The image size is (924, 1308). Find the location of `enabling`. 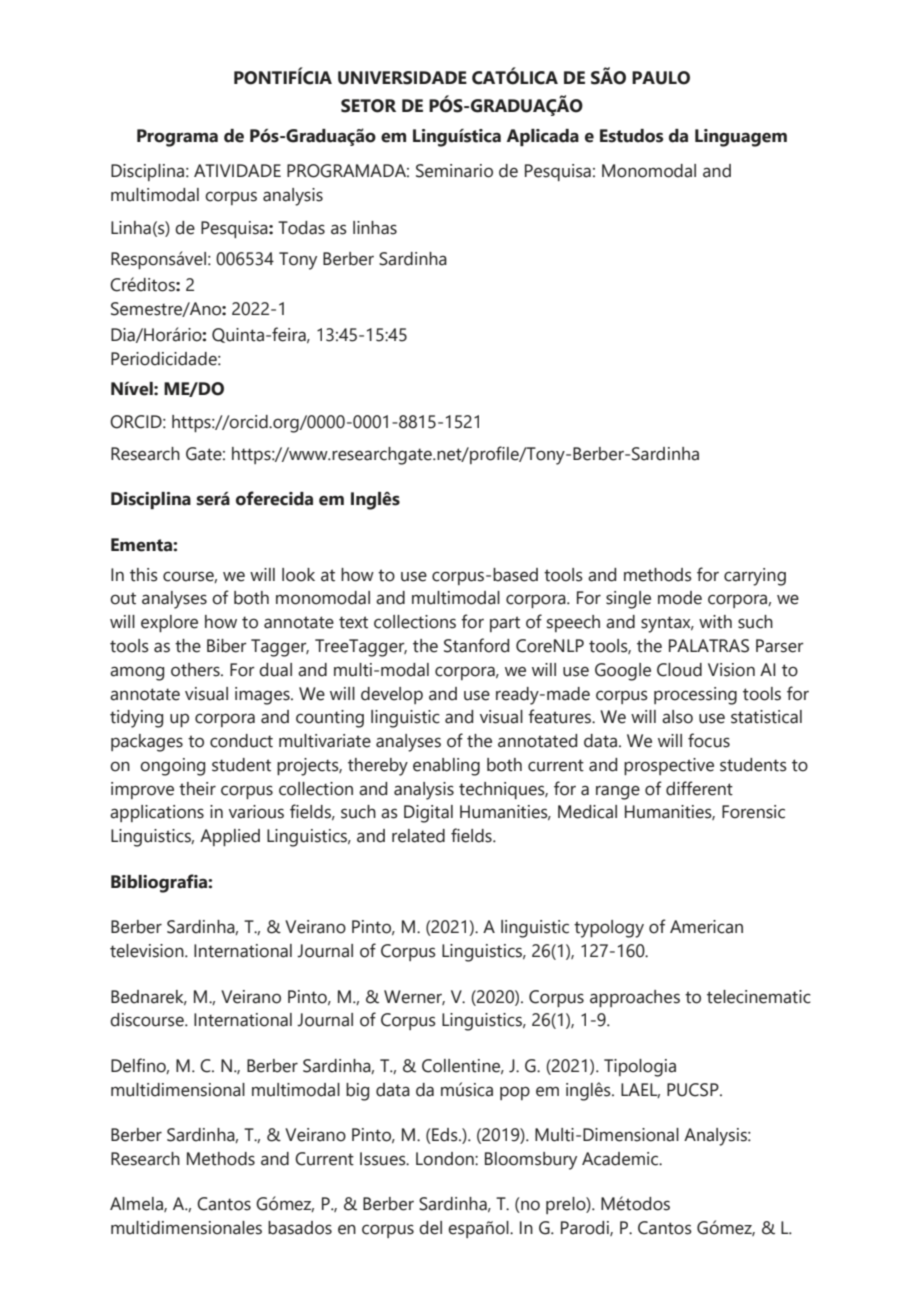

enabling is located at coordinates (446, 767).
